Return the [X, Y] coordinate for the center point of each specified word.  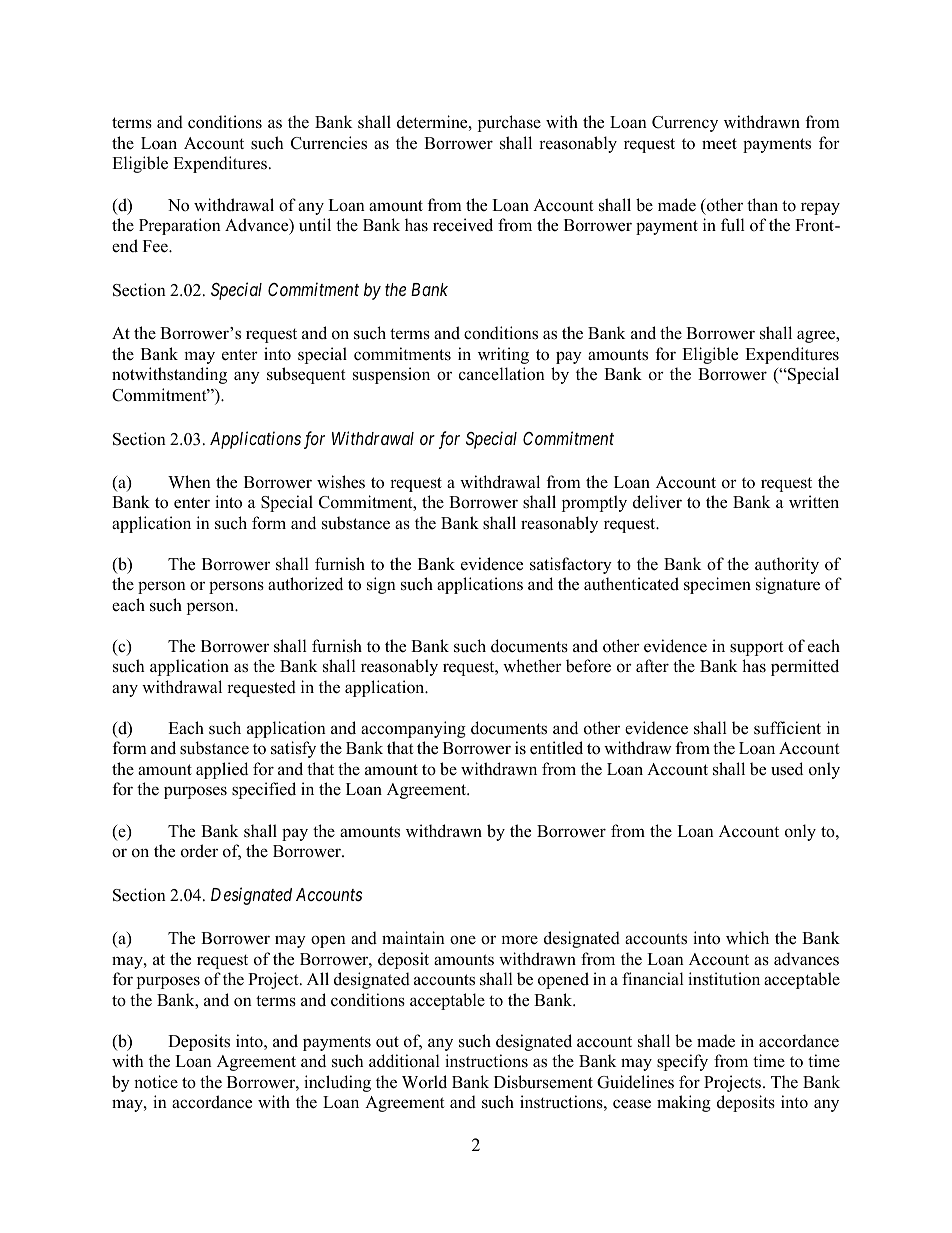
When [189, 482]
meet [719, 144]
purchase [509, 123]
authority [787, 565]
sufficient [787, 728]
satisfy [293, 749]
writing [503, 355]
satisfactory [571, 565]
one [463, 940]
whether [532, 666]
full [733, 225]
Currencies [329, 143]
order [199, 851]
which [747, 938]
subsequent [306, 375]
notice [156, 1082]
